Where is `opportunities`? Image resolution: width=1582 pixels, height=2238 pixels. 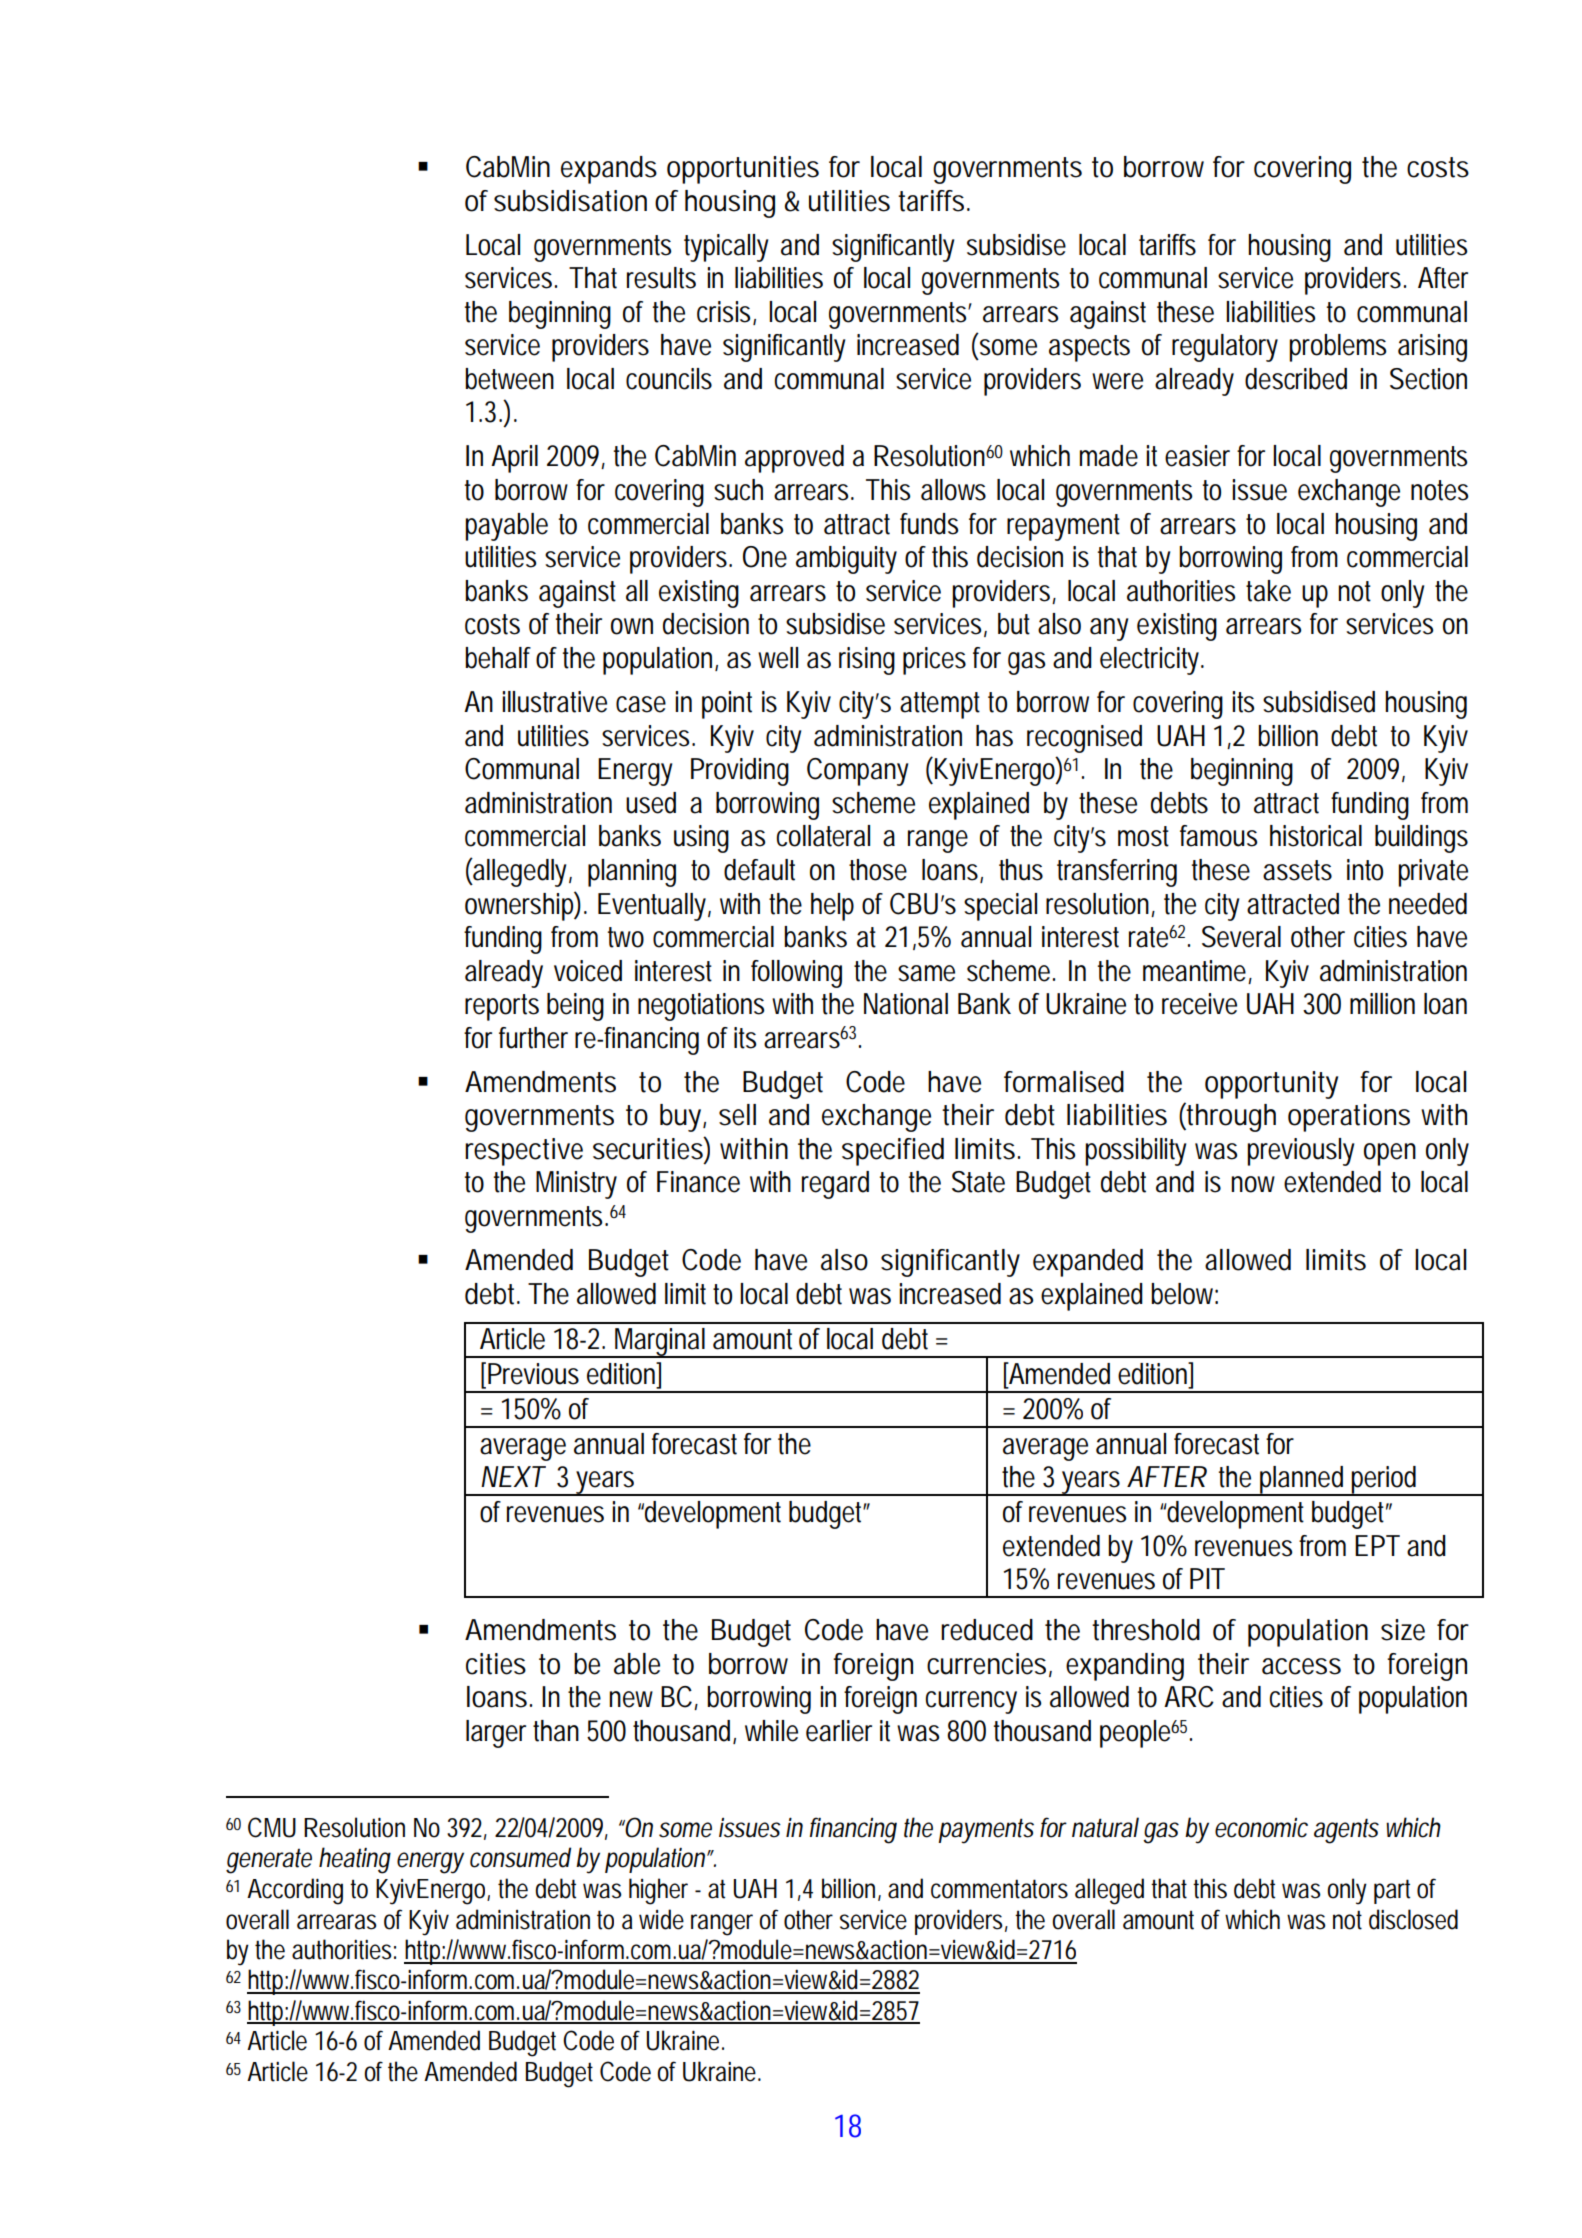 opportunities is located at coordinates (743, 170).
